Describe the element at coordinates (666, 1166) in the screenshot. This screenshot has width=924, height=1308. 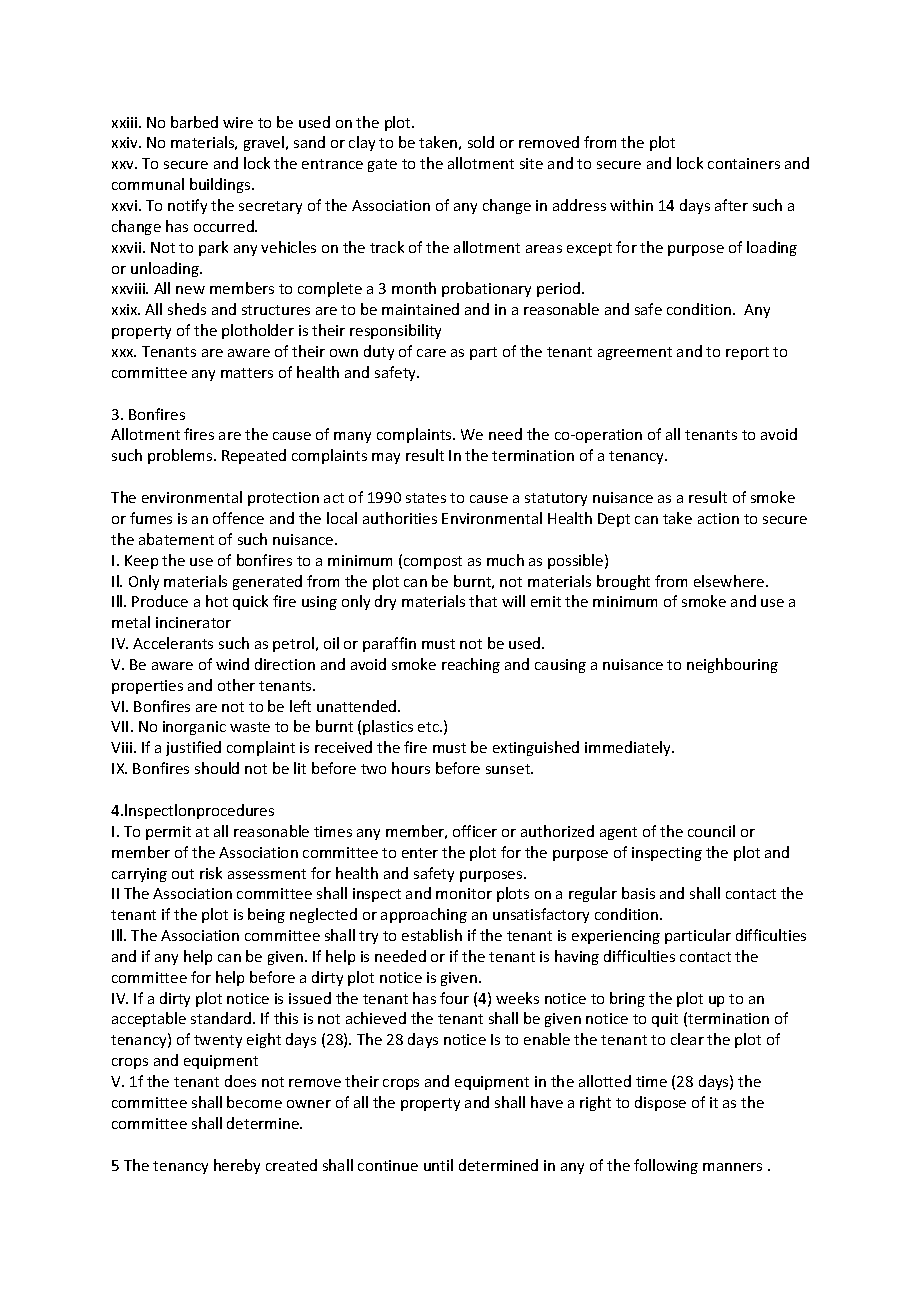
I see `following` at that location.
